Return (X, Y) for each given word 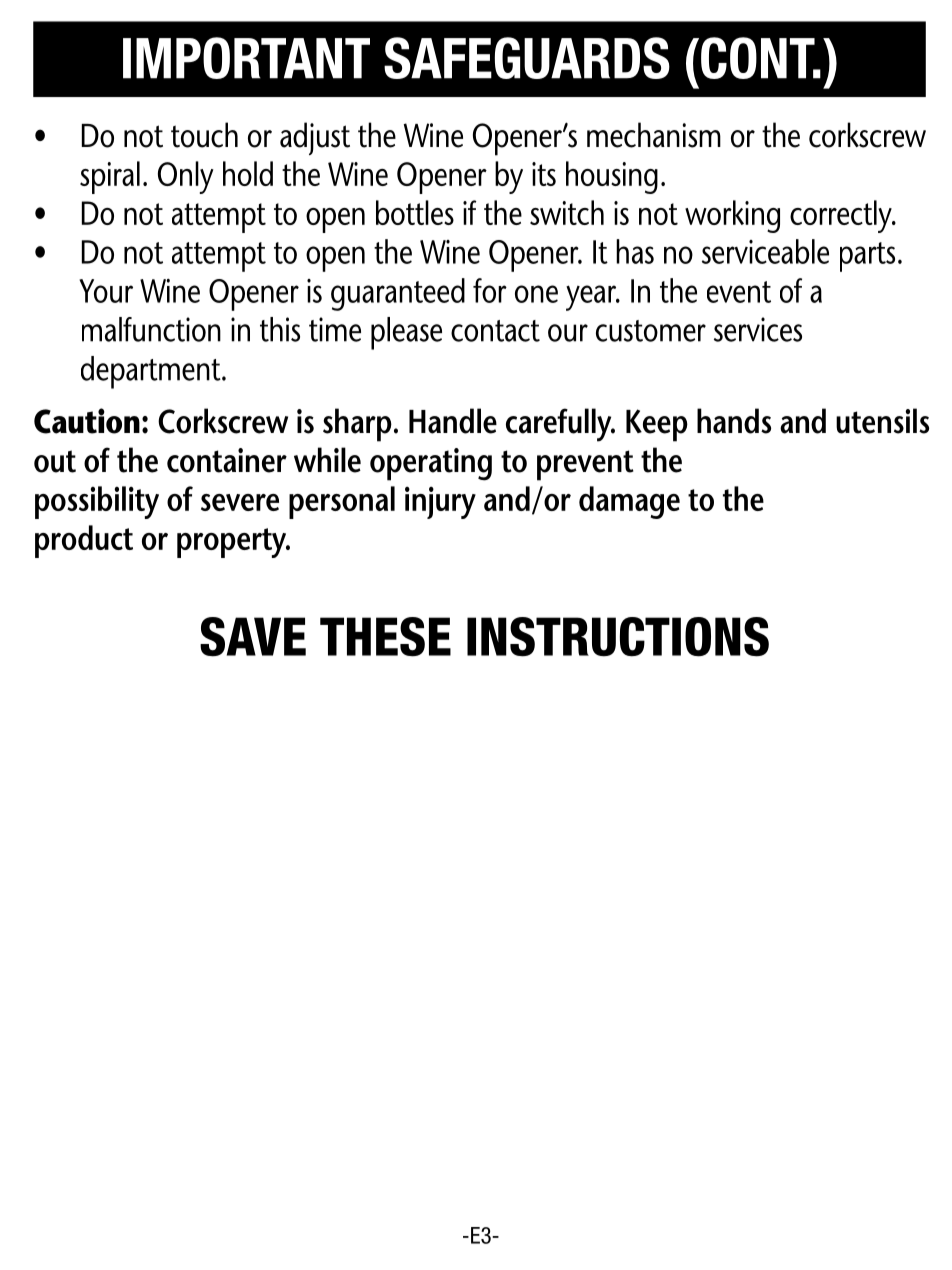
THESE (385, 637)
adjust (315, 138)
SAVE (253, 637)
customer (651, 331)
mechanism (654, 135)
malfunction (151, 329)
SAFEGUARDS (527, 58)
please (406, 333)
